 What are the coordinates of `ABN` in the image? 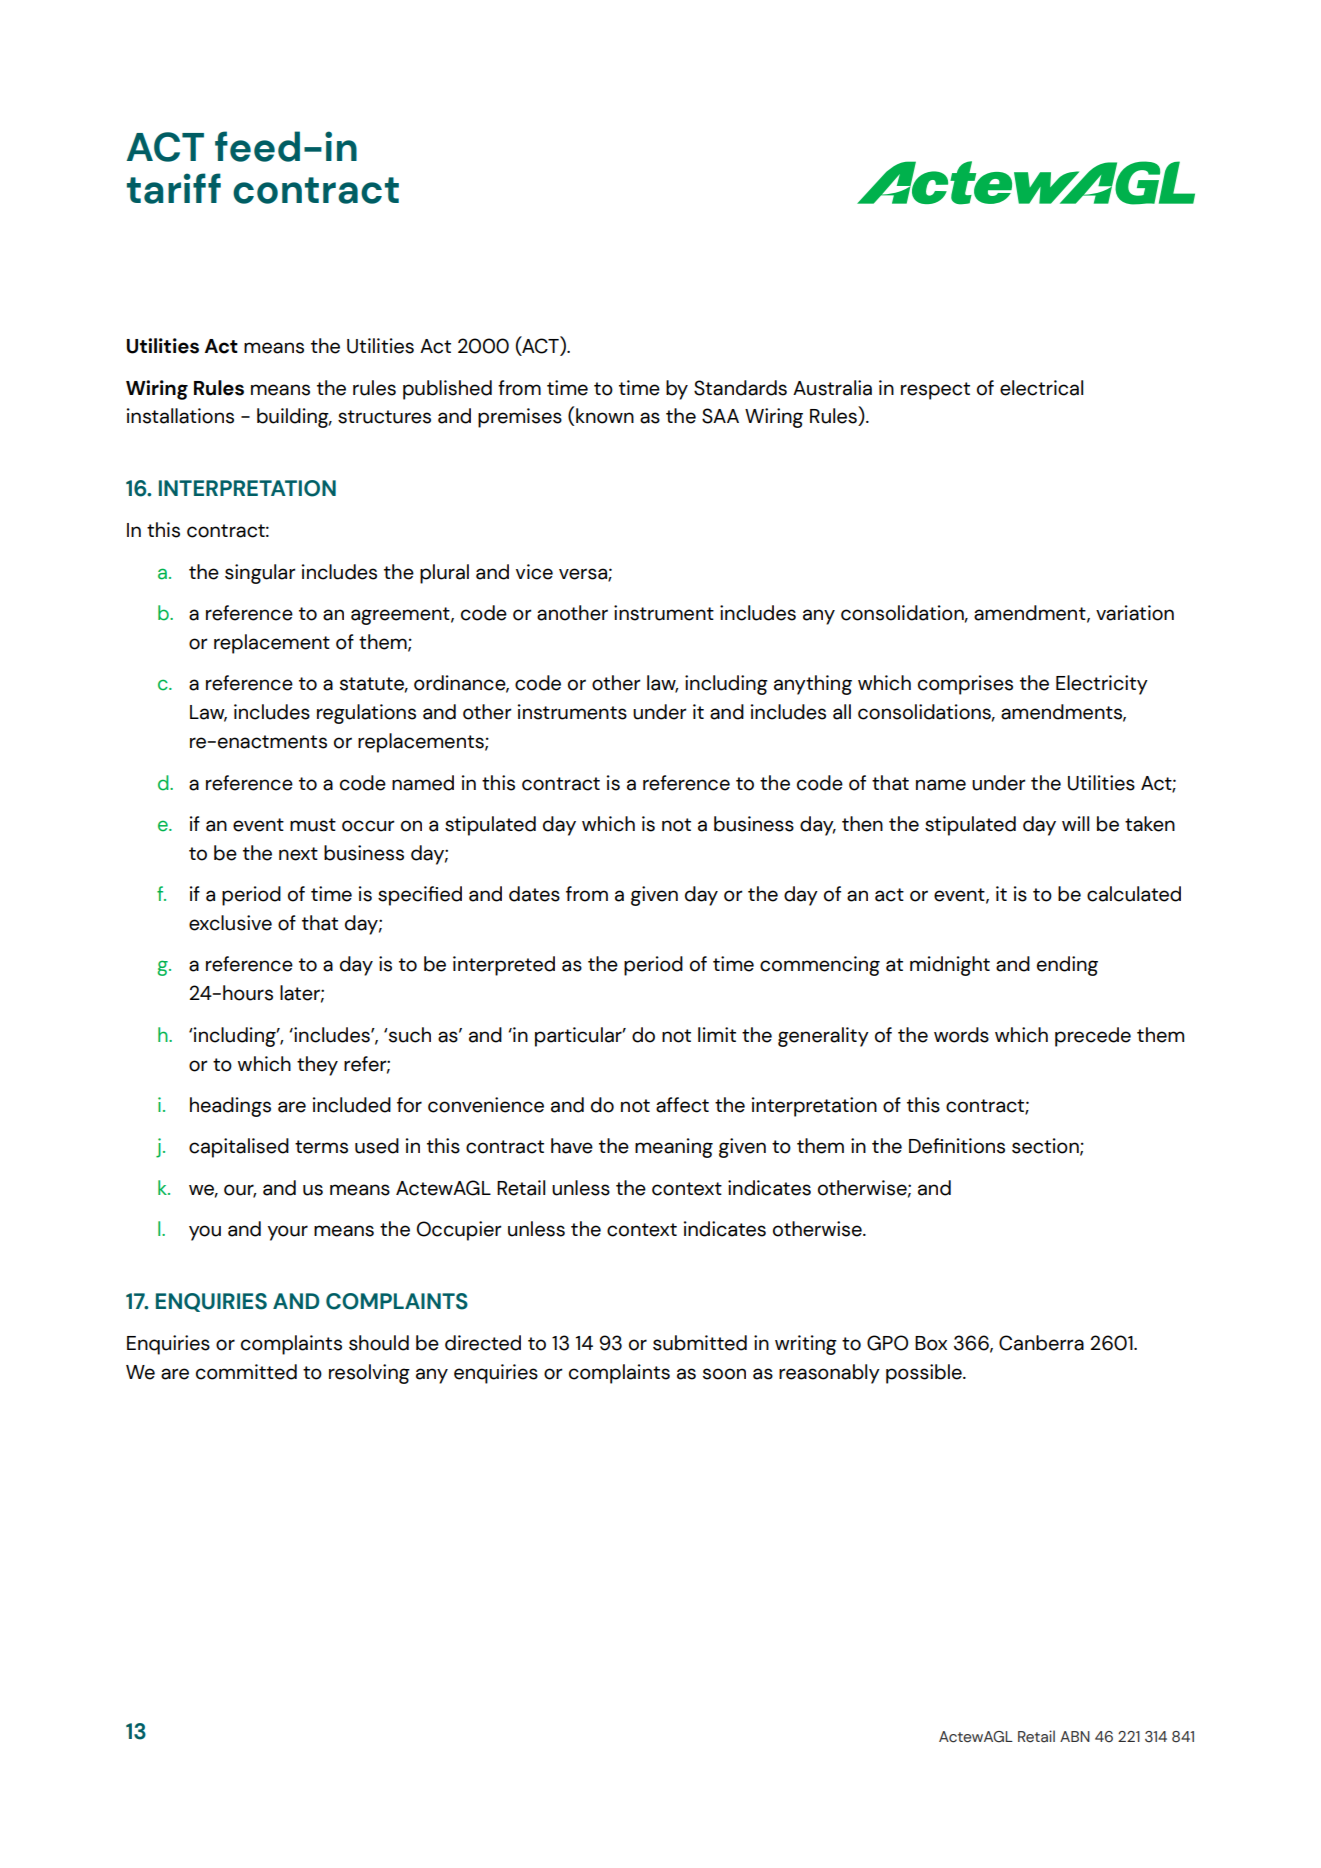 It's located at (1075, 1736).
